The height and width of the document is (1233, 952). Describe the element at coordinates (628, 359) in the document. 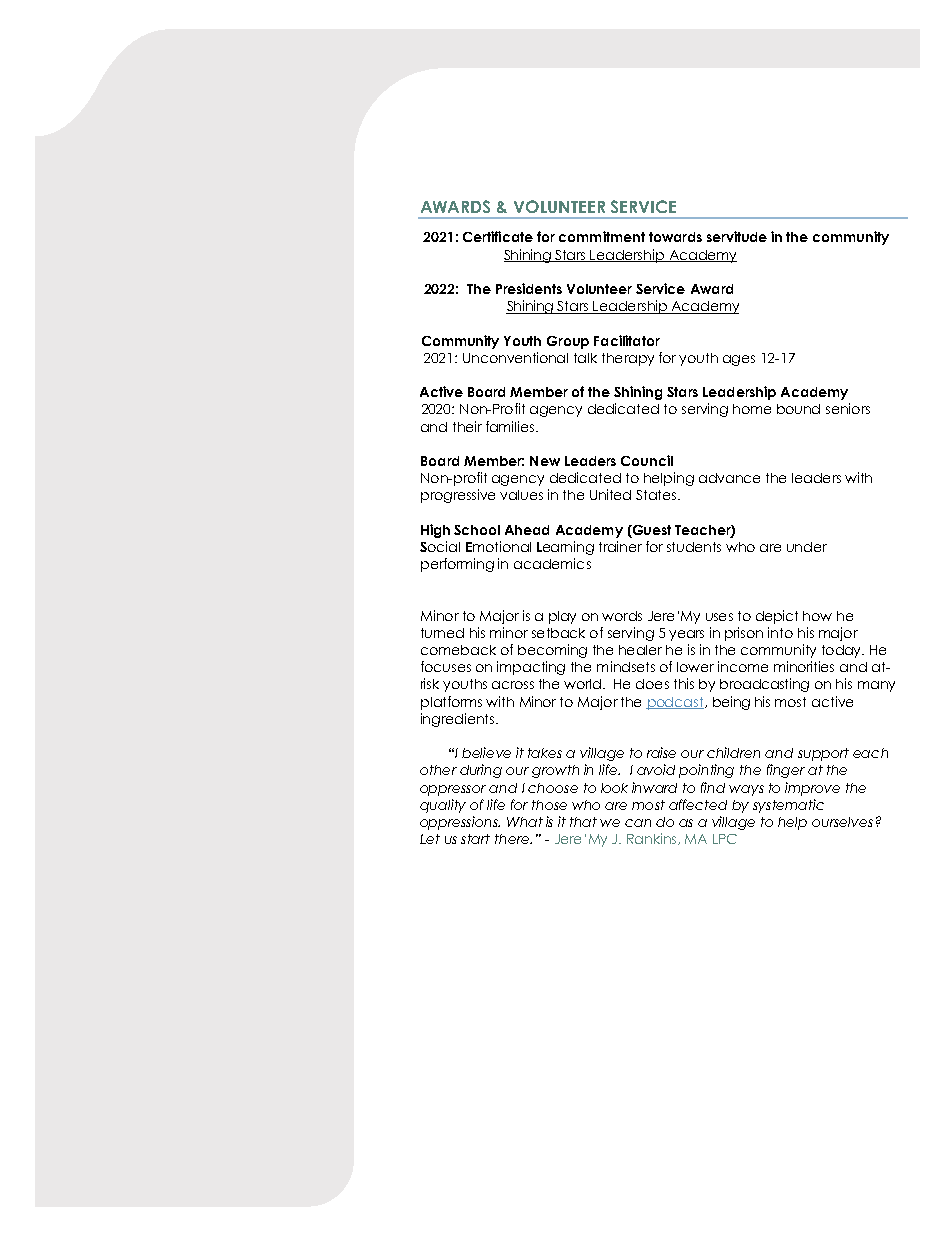

I see `therapy` at that location.
